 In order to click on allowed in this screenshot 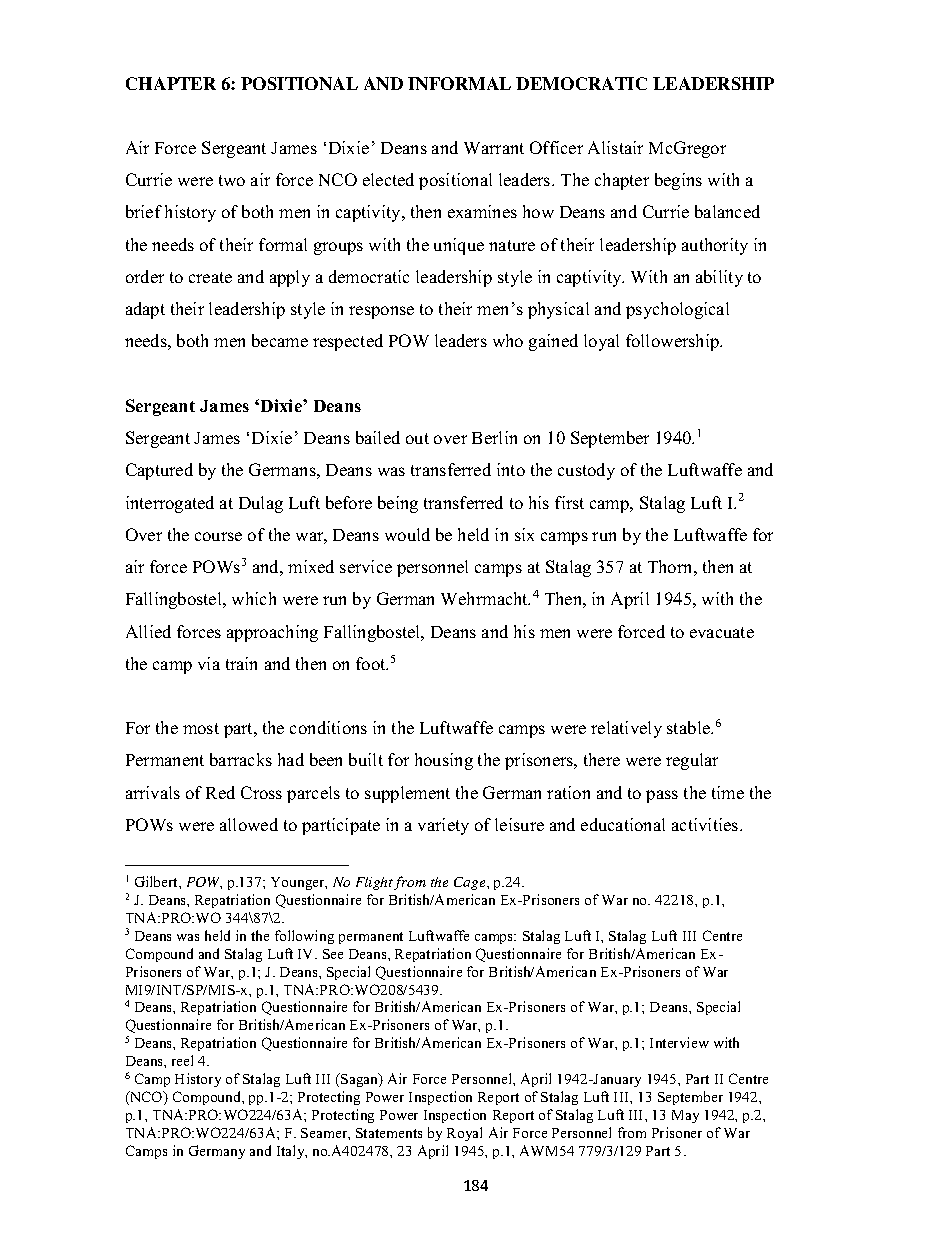, I will do `click(249, 824)`.
